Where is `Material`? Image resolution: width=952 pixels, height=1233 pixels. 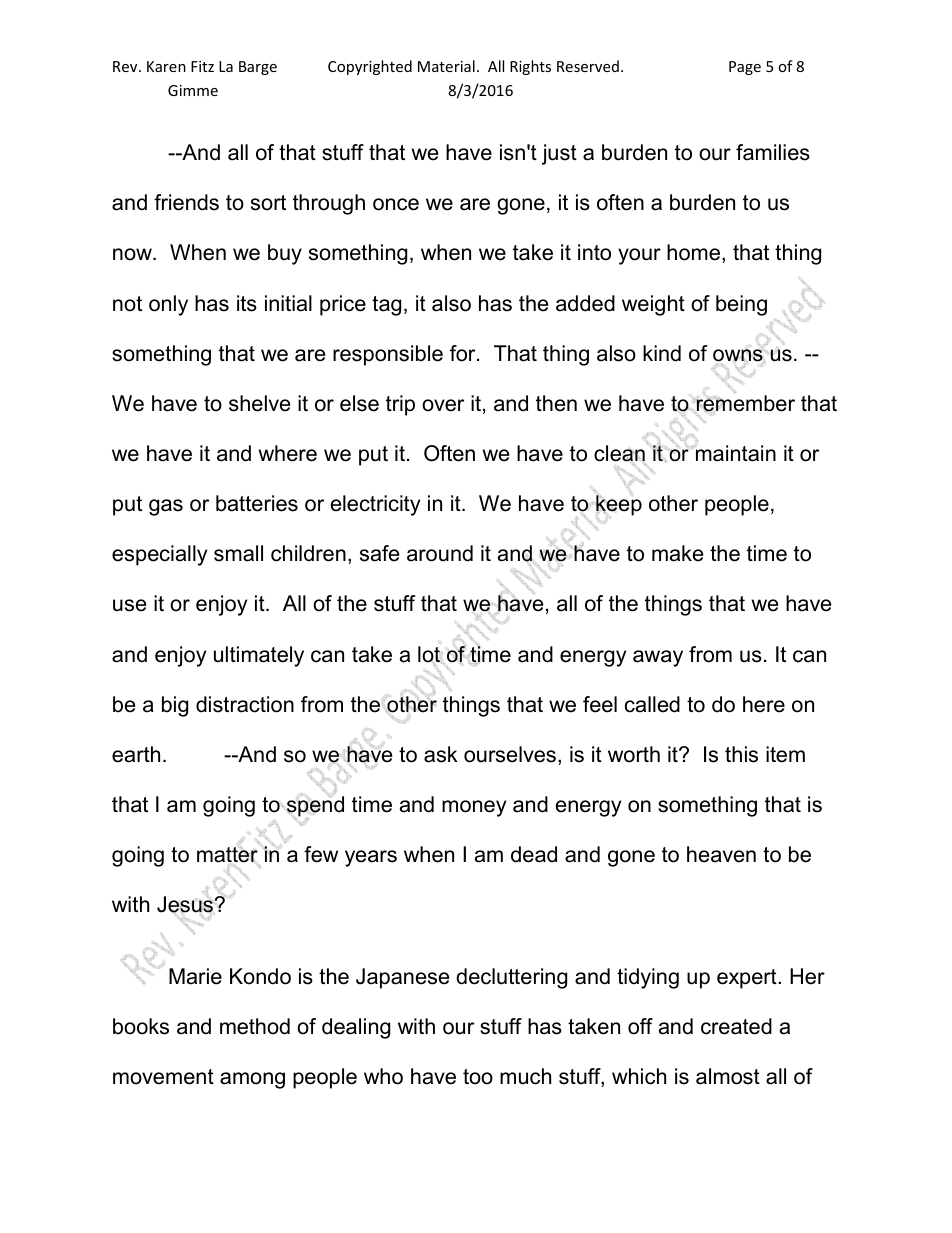
Material is located at coordinates (446, 66).
